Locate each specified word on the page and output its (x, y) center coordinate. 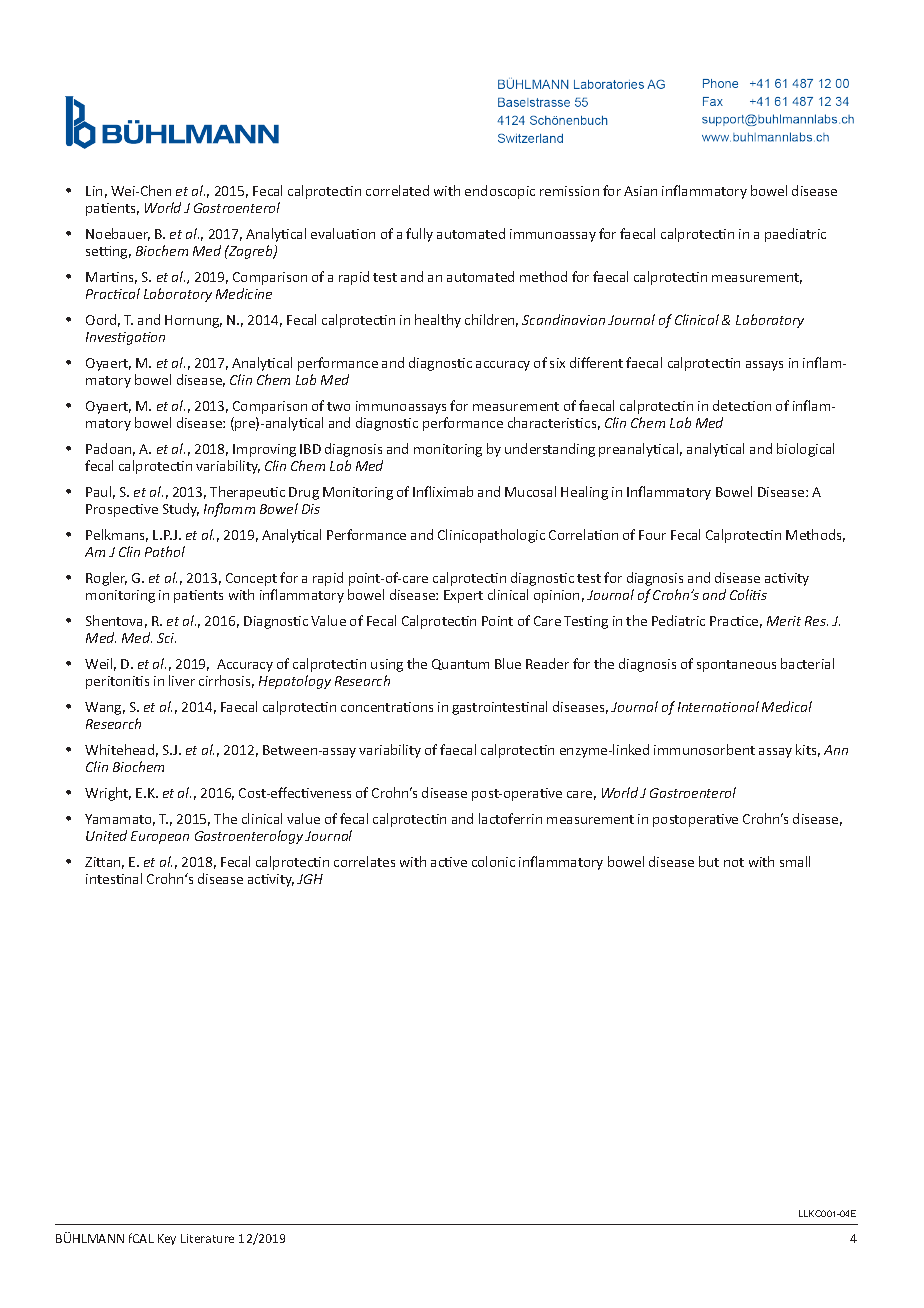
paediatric (795, 235)
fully (419, 235)
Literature (207, 1238)
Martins (111, 278)
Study (181, 510)
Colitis (748, 594)
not (734, 862)
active (449, 862)
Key (167, 1239)
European (160, 837)
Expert (463, 596)
